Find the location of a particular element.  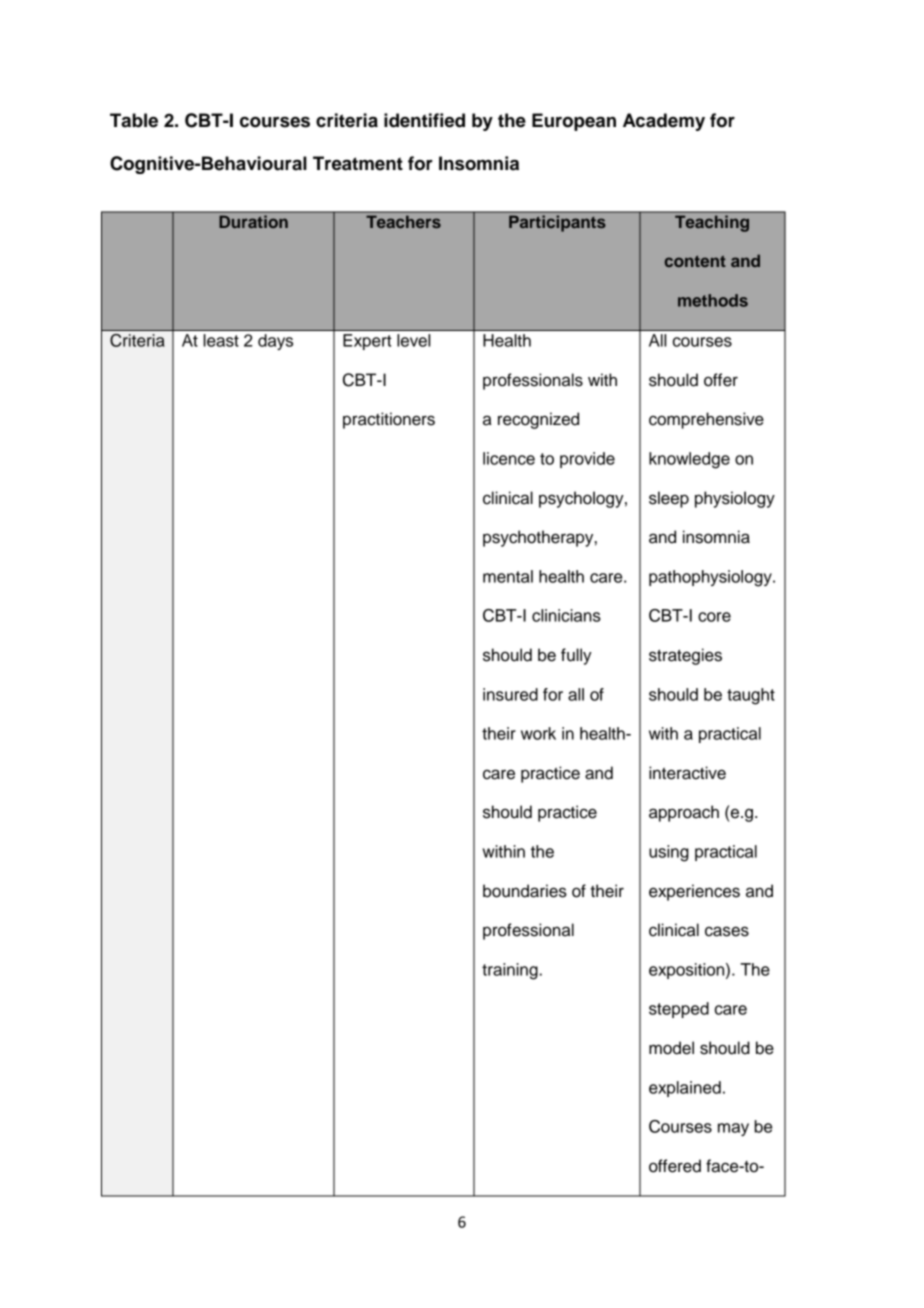

interactive is located at coordinates (687, 773).
